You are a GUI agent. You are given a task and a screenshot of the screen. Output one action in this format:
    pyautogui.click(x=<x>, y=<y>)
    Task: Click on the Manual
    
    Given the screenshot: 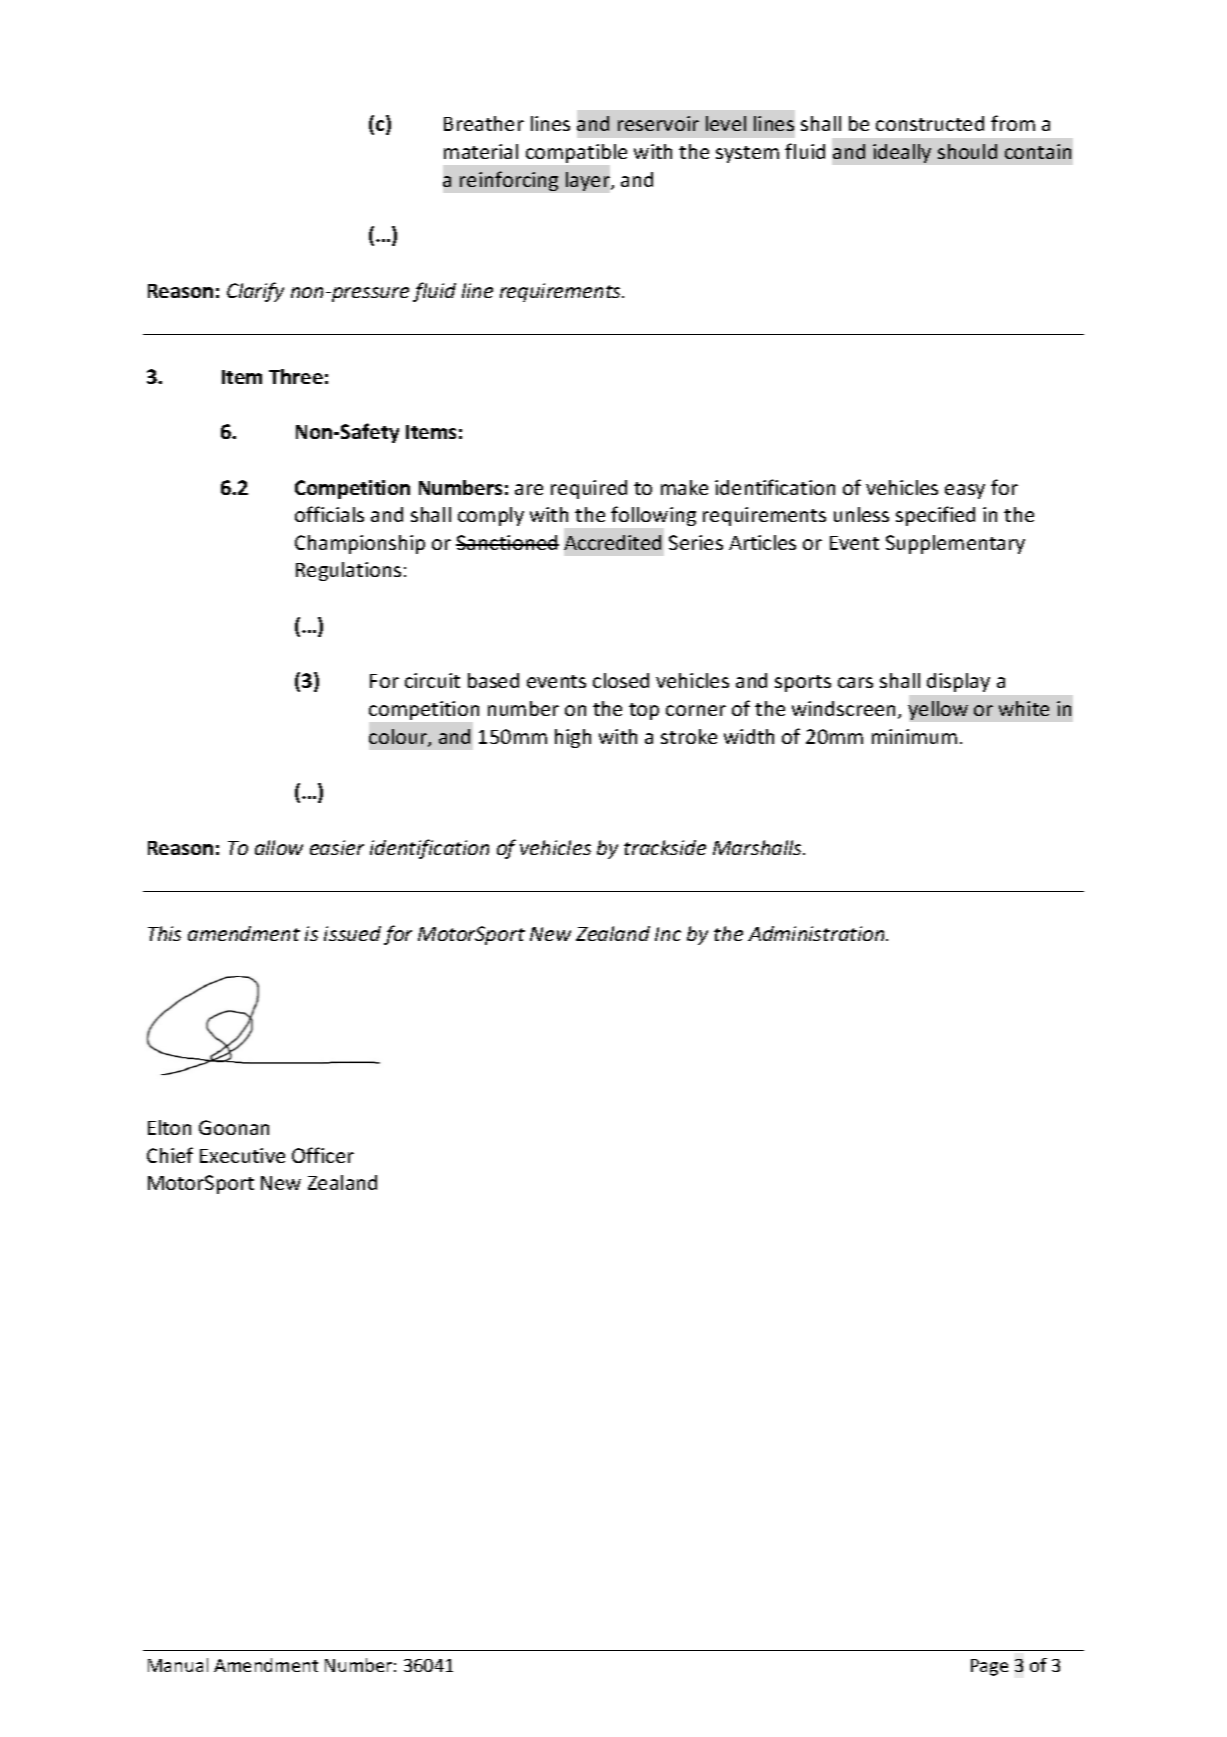 What is the action you would take?
    pyautogui.click(x=178, y=1665)
